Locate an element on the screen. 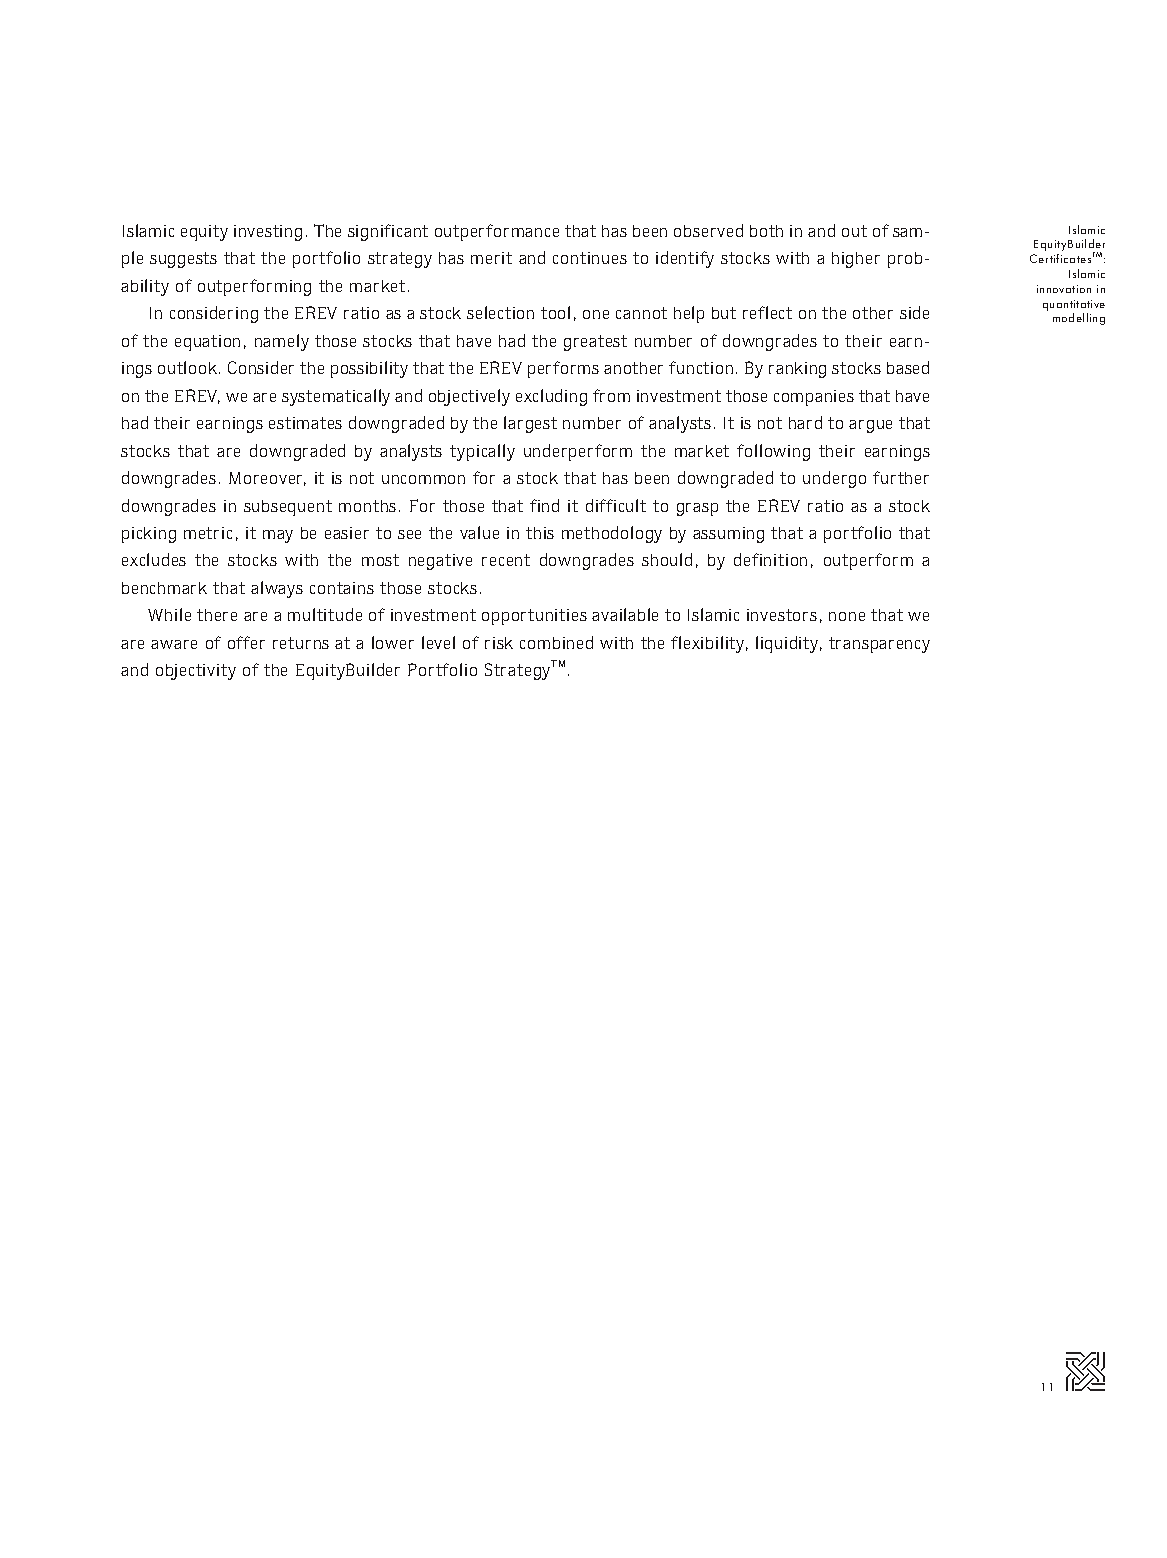 The image size is (1167, 1558). based is located at coordinates (908, 367).
